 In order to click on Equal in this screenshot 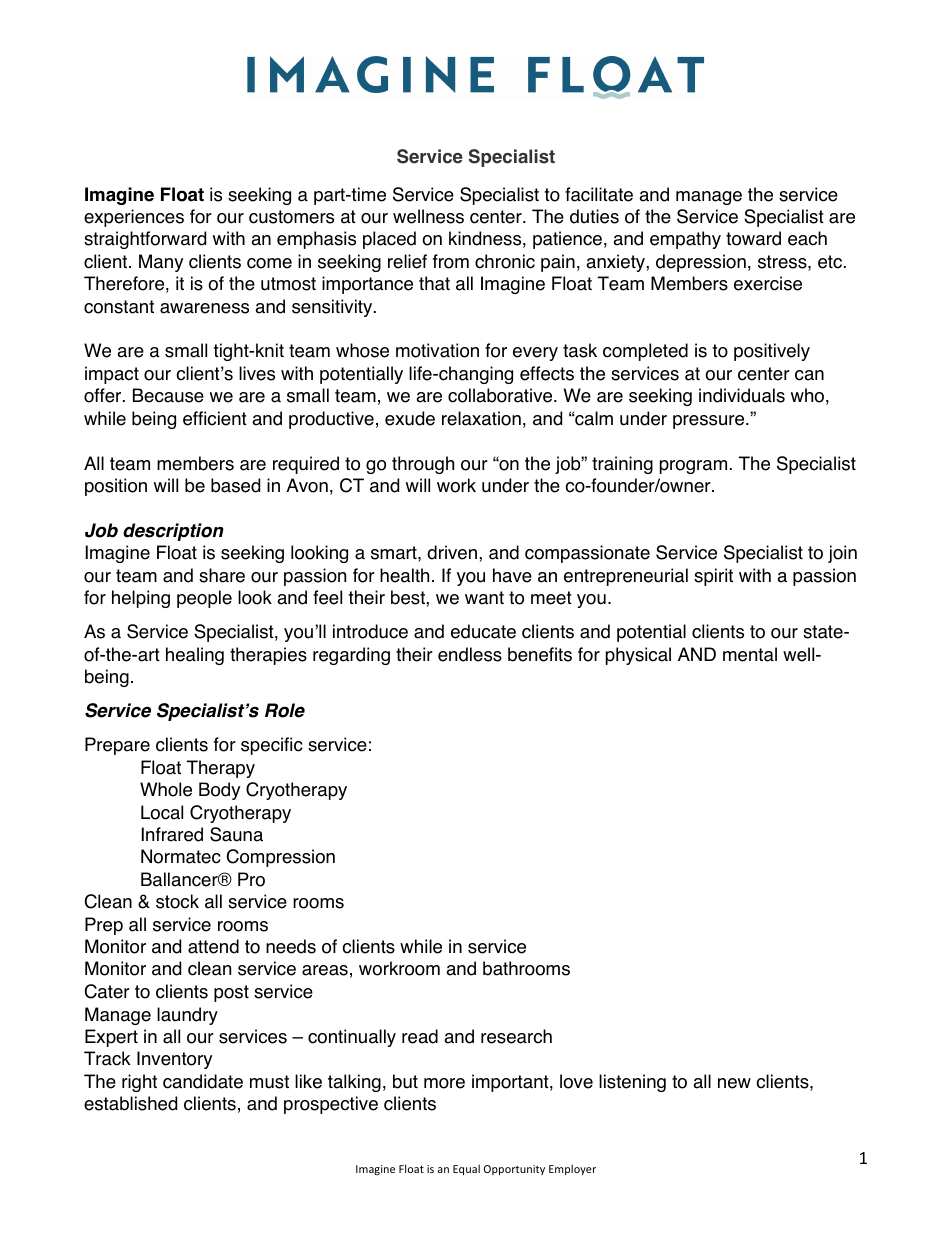, I will do `click(466, 1169)`.
